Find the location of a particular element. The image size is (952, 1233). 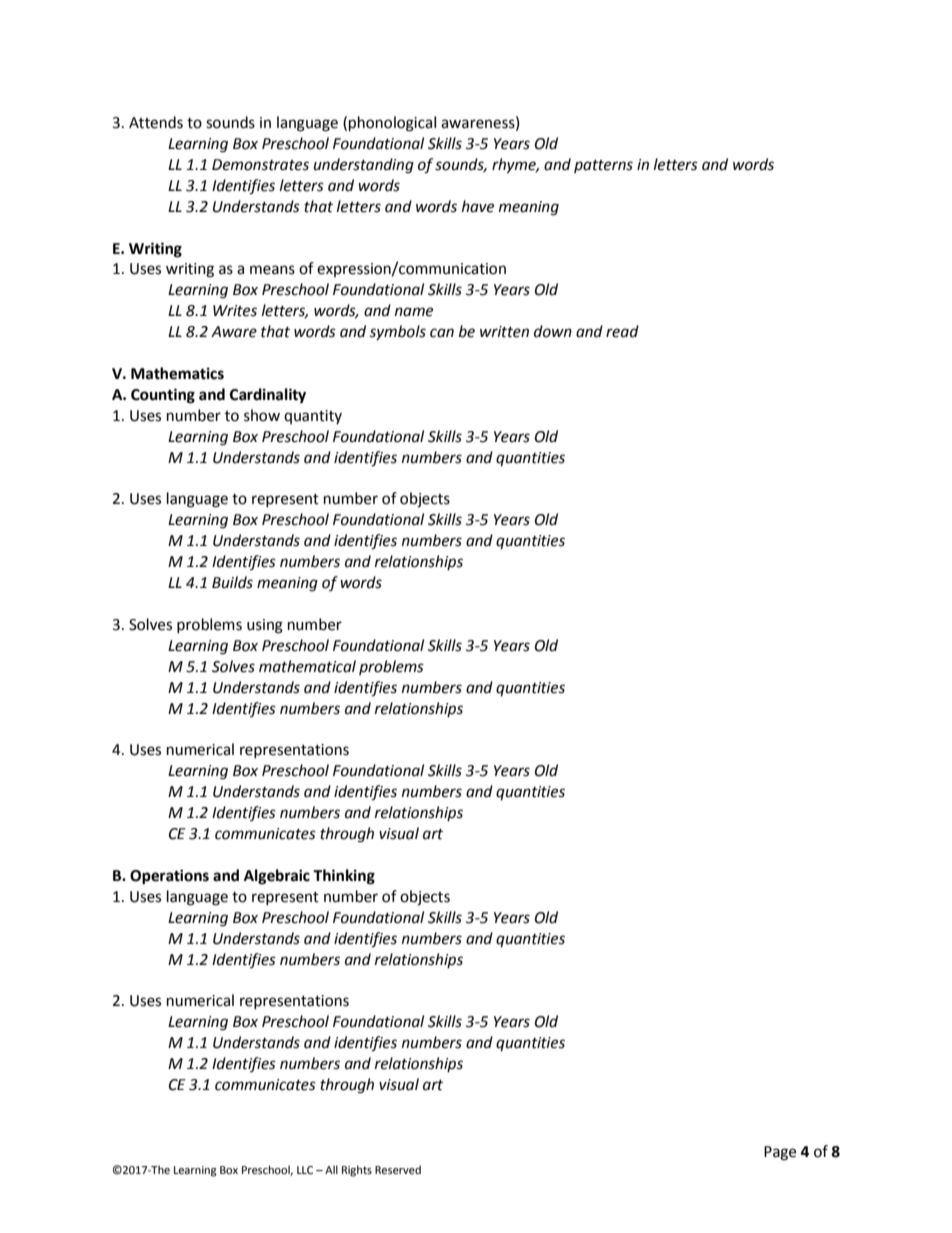

Demonstrates is located at coordinates (260, 165).
